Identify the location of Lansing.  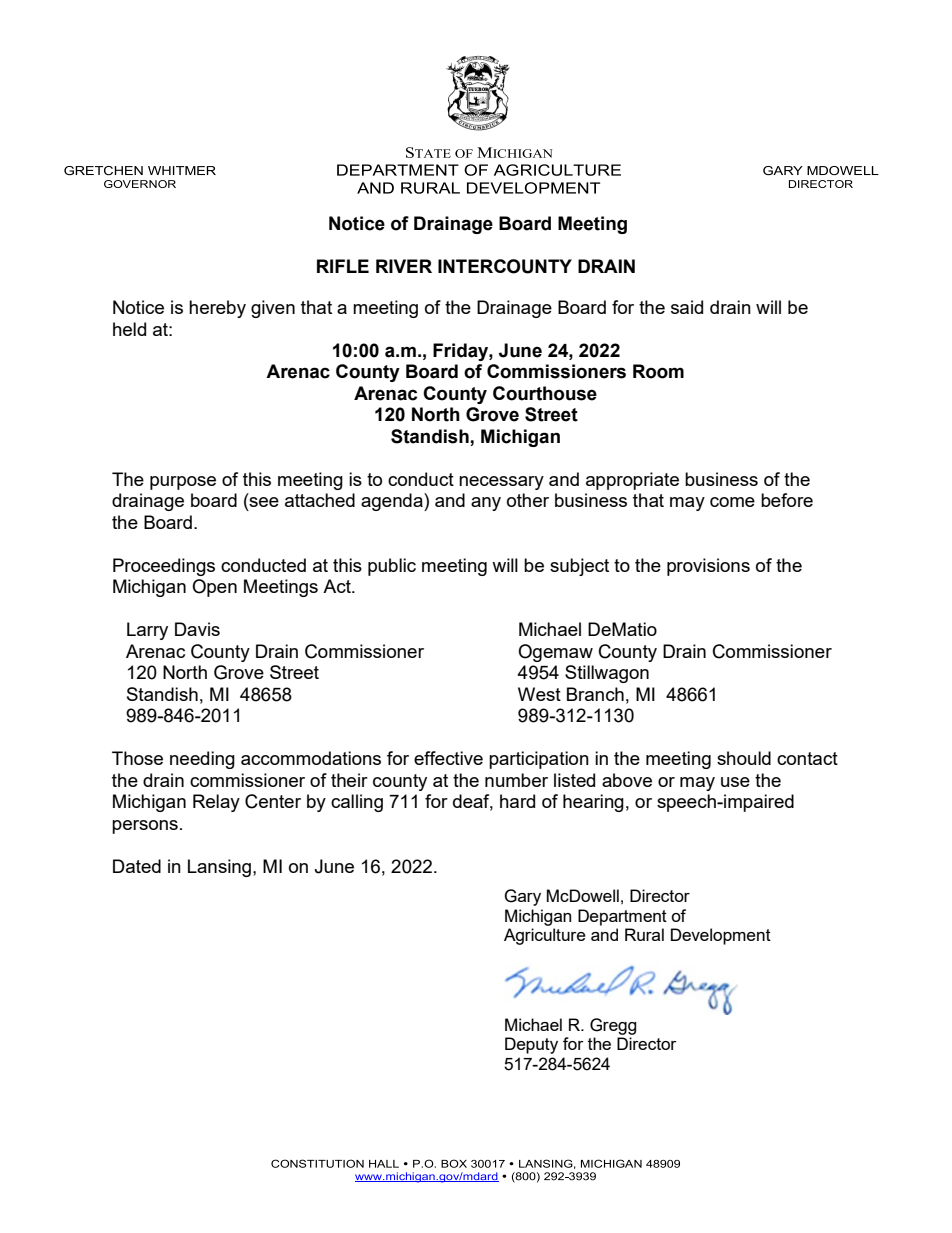
(221, 868).
